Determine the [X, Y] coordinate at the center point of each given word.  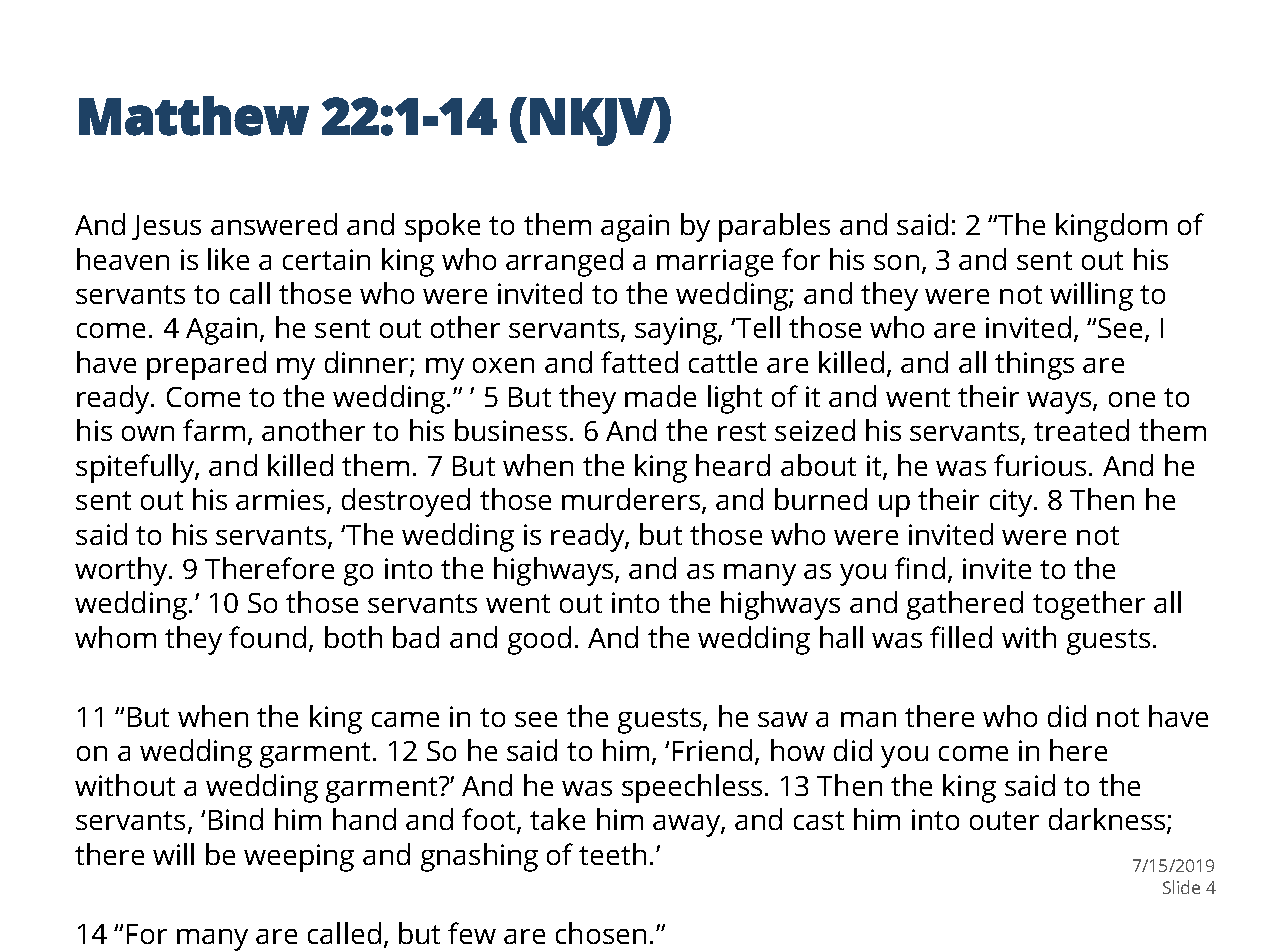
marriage [715, 263]
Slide [1181, 887]
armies [280, 499]
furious [1040, 465]
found [267, 637]
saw [783, 719]
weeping [299, 858]
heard [733, 465]
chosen [601, 933]
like [228, 259]
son [896, 262]
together [1089, 605]
